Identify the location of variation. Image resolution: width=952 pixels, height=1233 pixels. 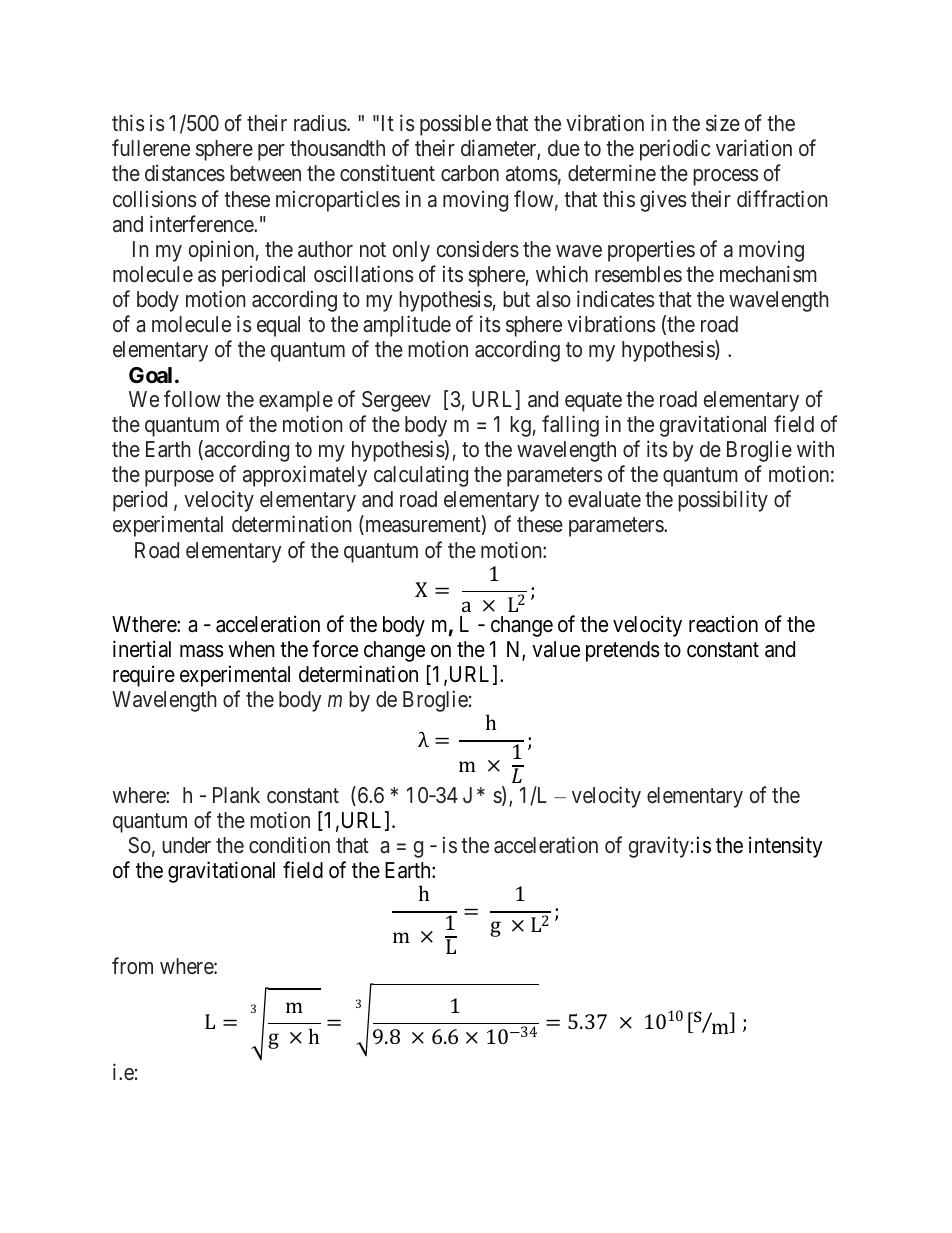
(754, 148).
